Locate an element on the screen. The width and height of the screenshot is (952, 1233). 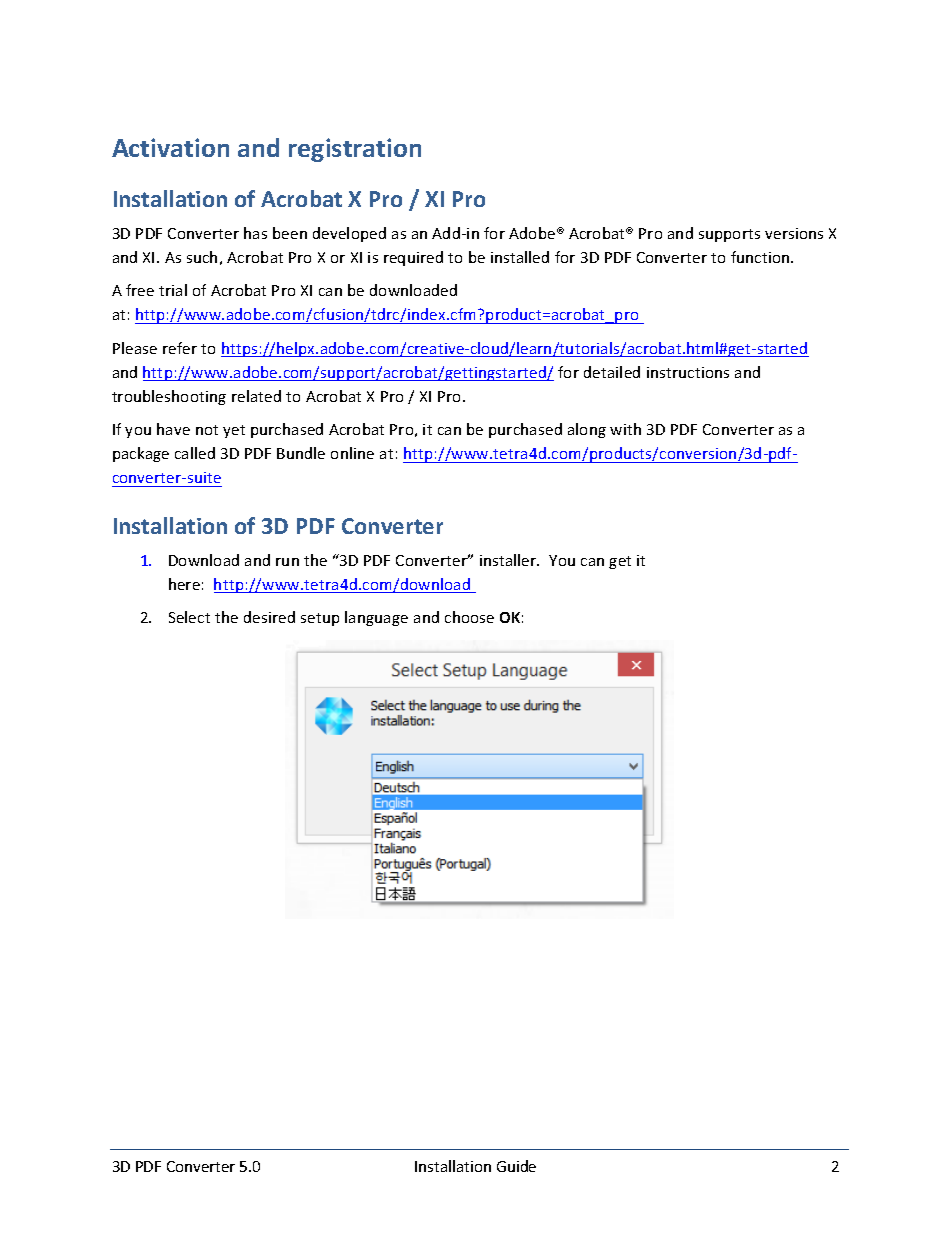
choose is located at coordinates (469, 617).
